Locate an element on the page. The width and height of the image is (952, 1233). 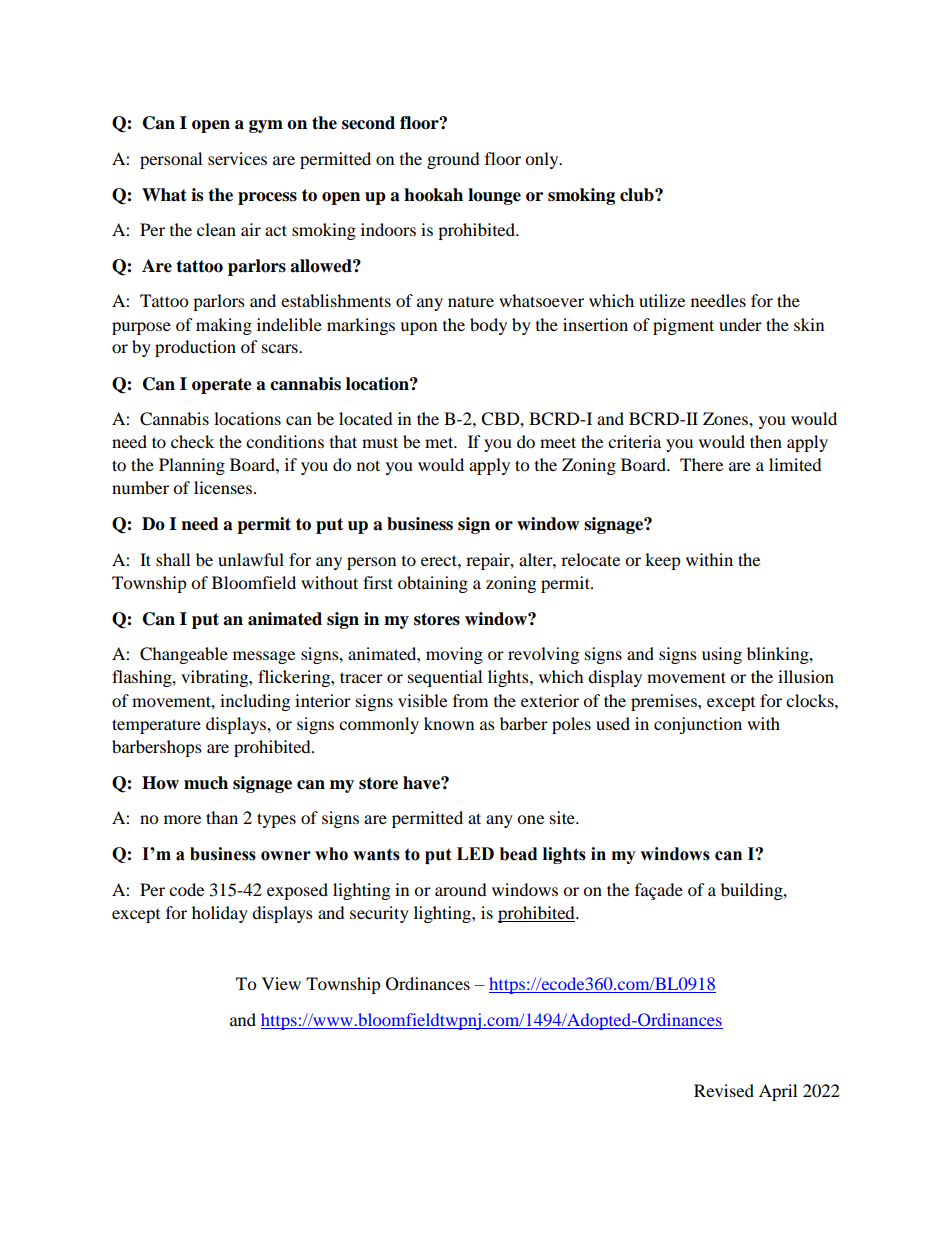
ground is located at coordinates (453, 160).
